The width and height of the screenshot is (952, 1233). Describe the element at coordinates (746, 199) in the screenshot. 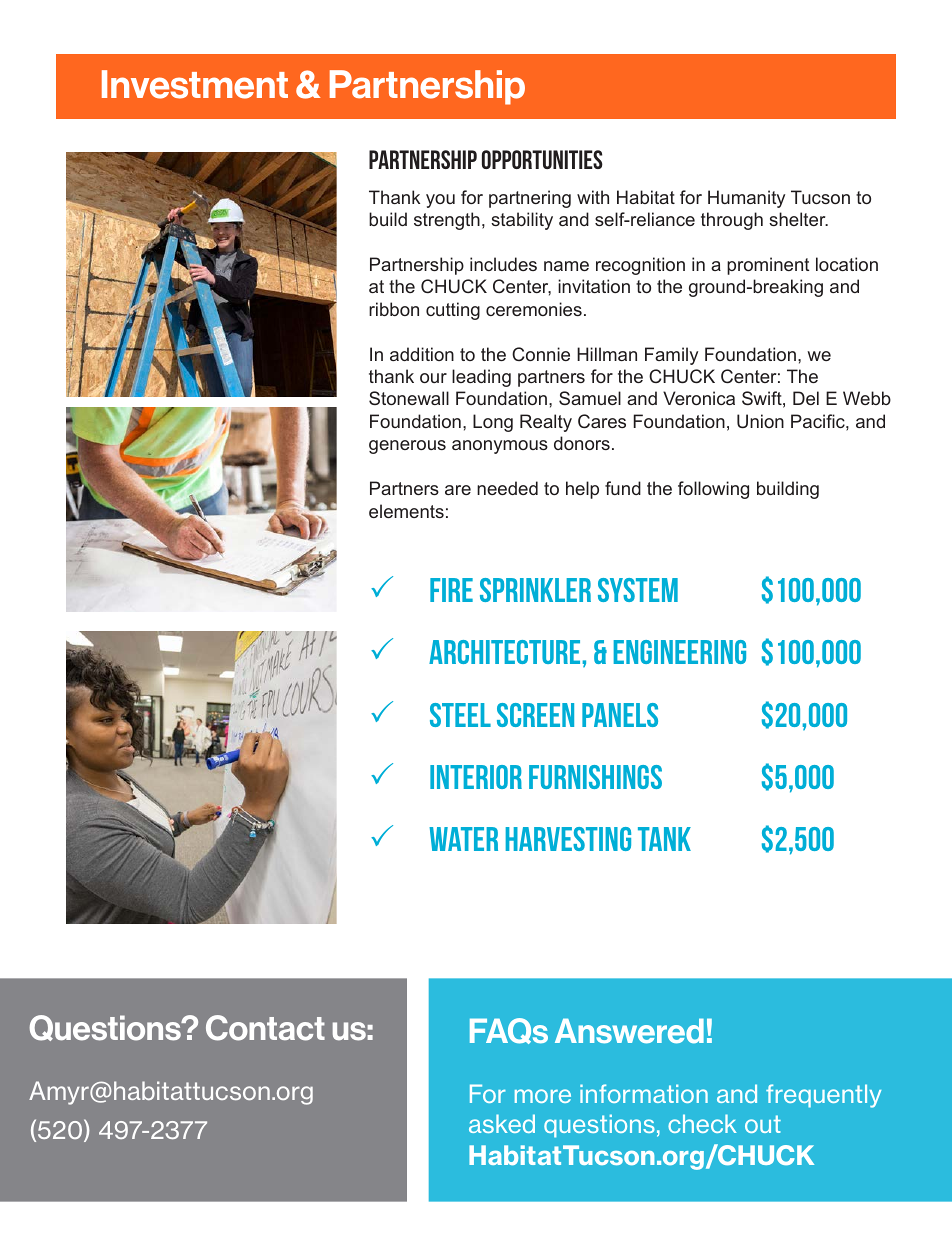

I see `Humanity` at that location.
